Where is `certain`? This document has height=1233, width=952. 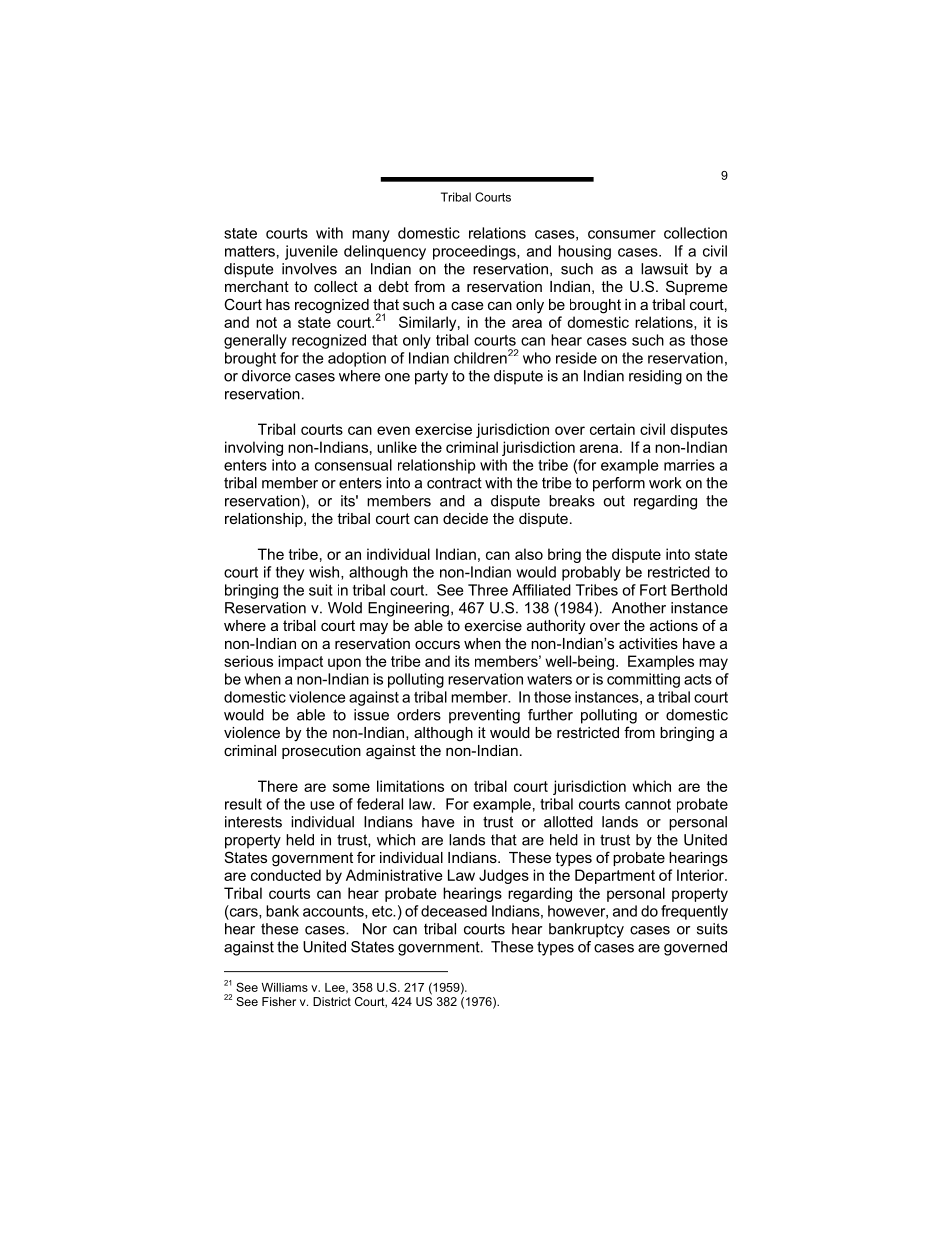 certain is located at coordinates (612, 429).
